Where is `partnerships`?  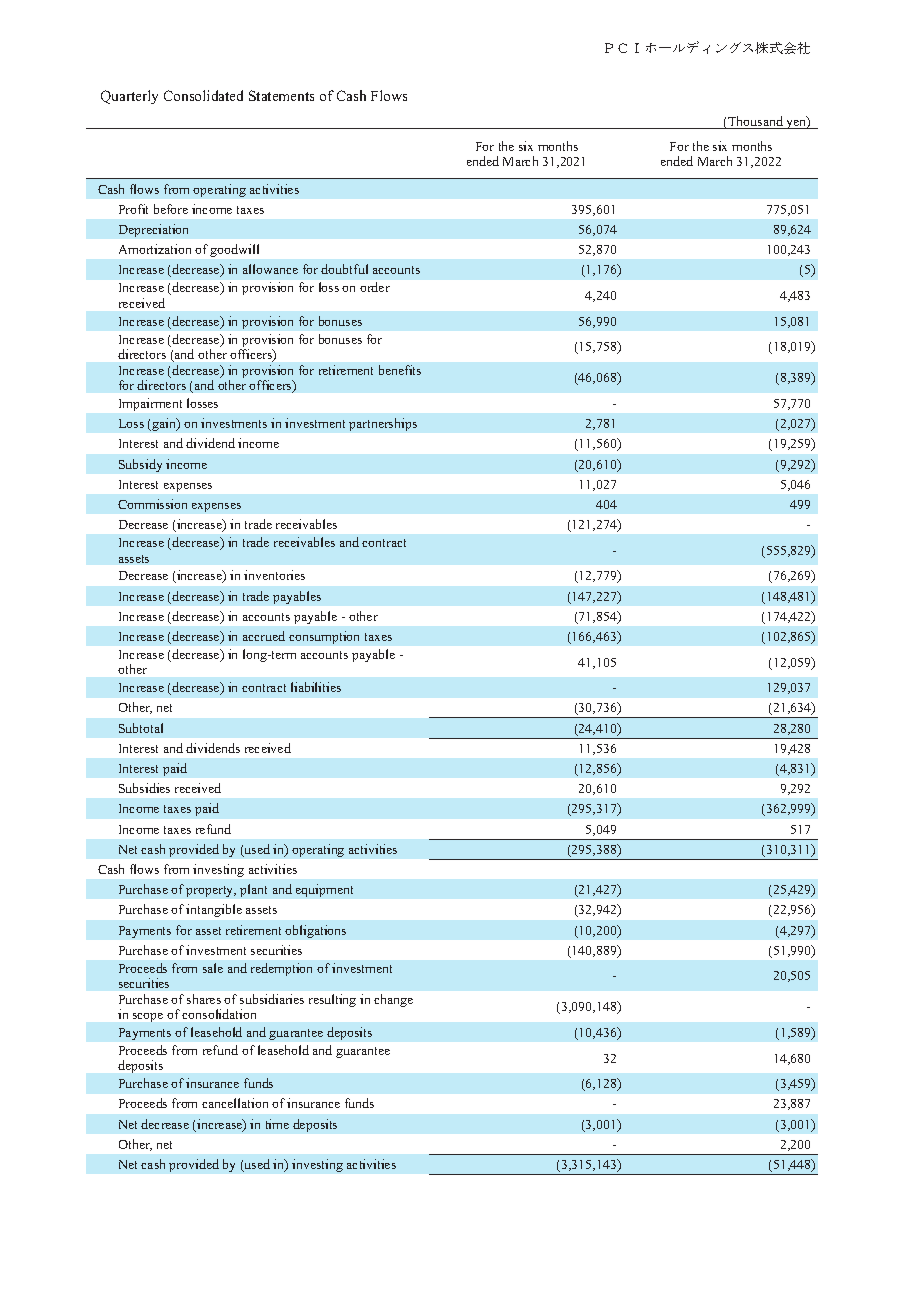 partnerships is located at coordinates (383, 424).
